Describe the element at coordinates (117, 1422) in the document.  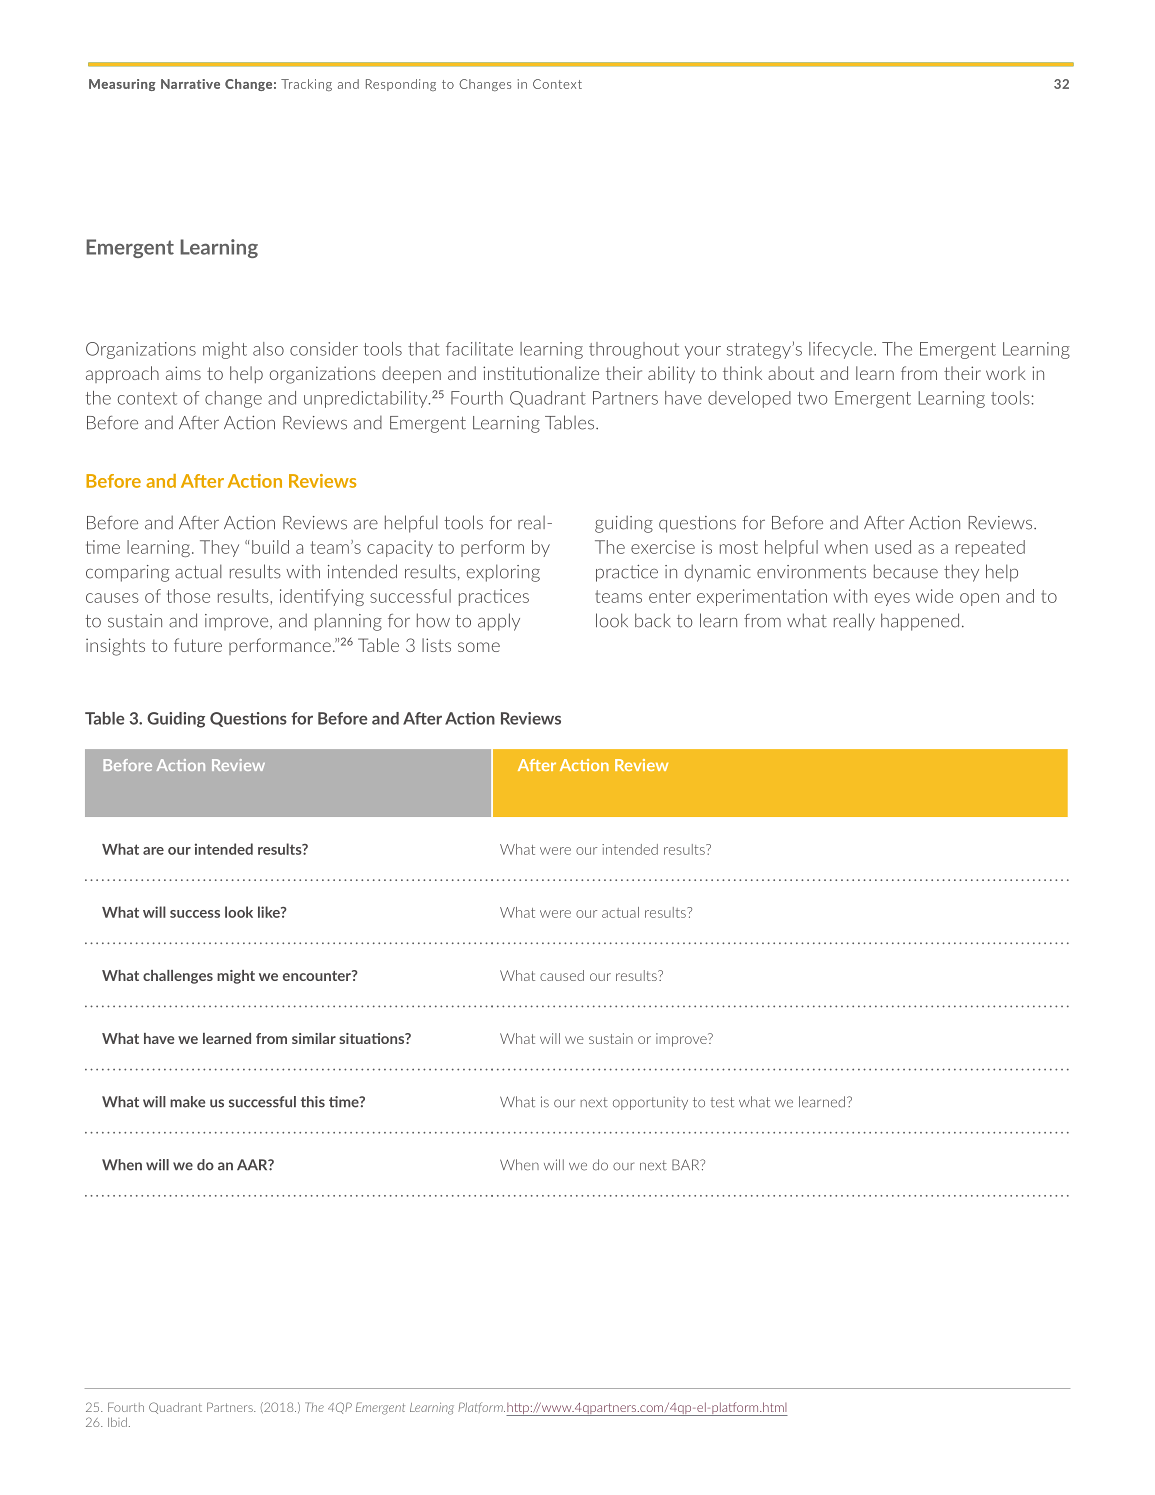
I see `Ibid` at that location.
